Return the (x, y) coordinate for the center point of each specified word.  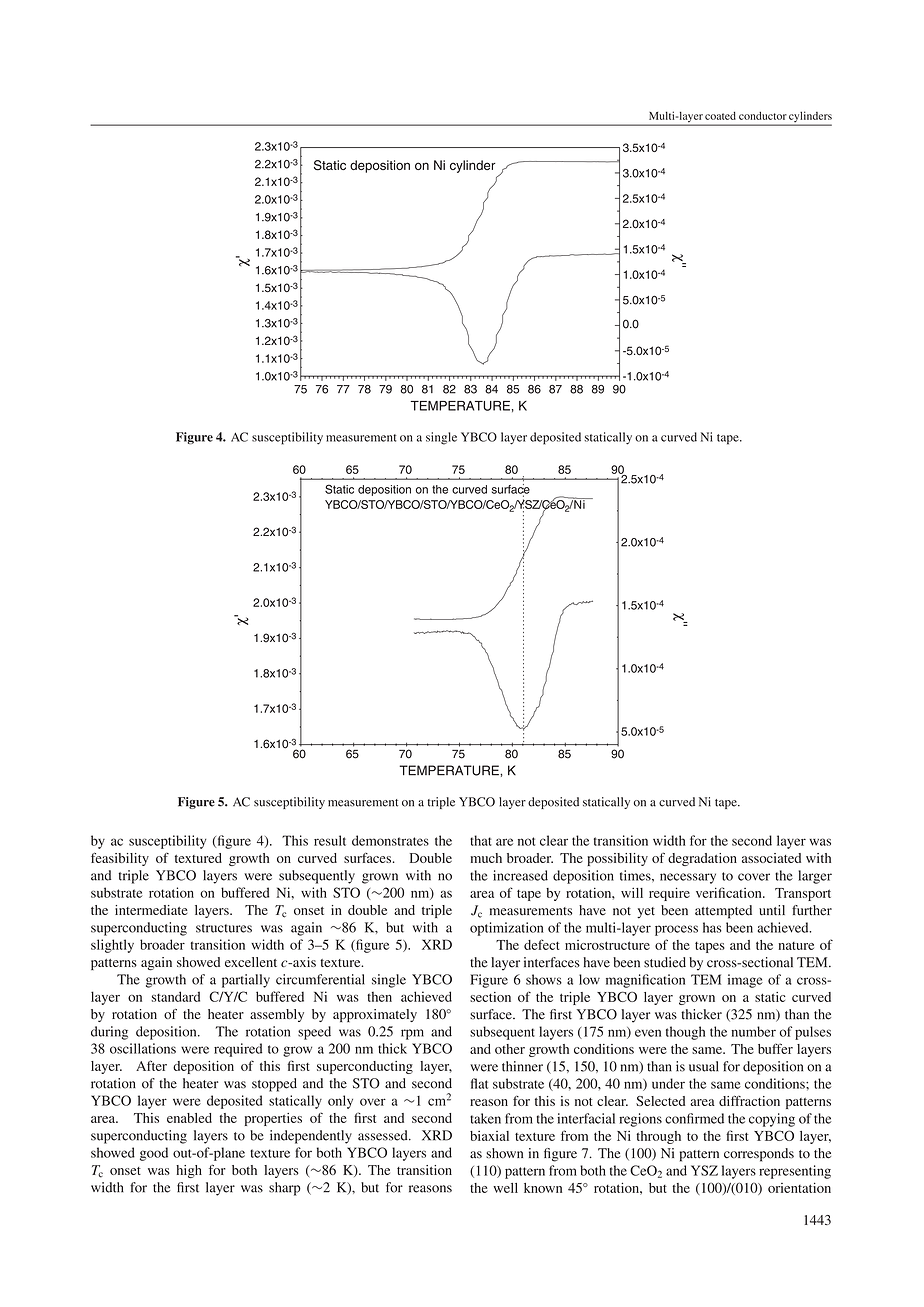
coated (720, 115)
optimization (506, 929)
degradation (702, 859)
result (330, 840)
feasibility (120, 859)
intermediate (151, 910)
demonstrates (390, 840)
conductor (763, 115)
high (189, 1171)
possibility (617, 859)
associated (771, 858)
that (481, 840)
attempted (723, 912)
